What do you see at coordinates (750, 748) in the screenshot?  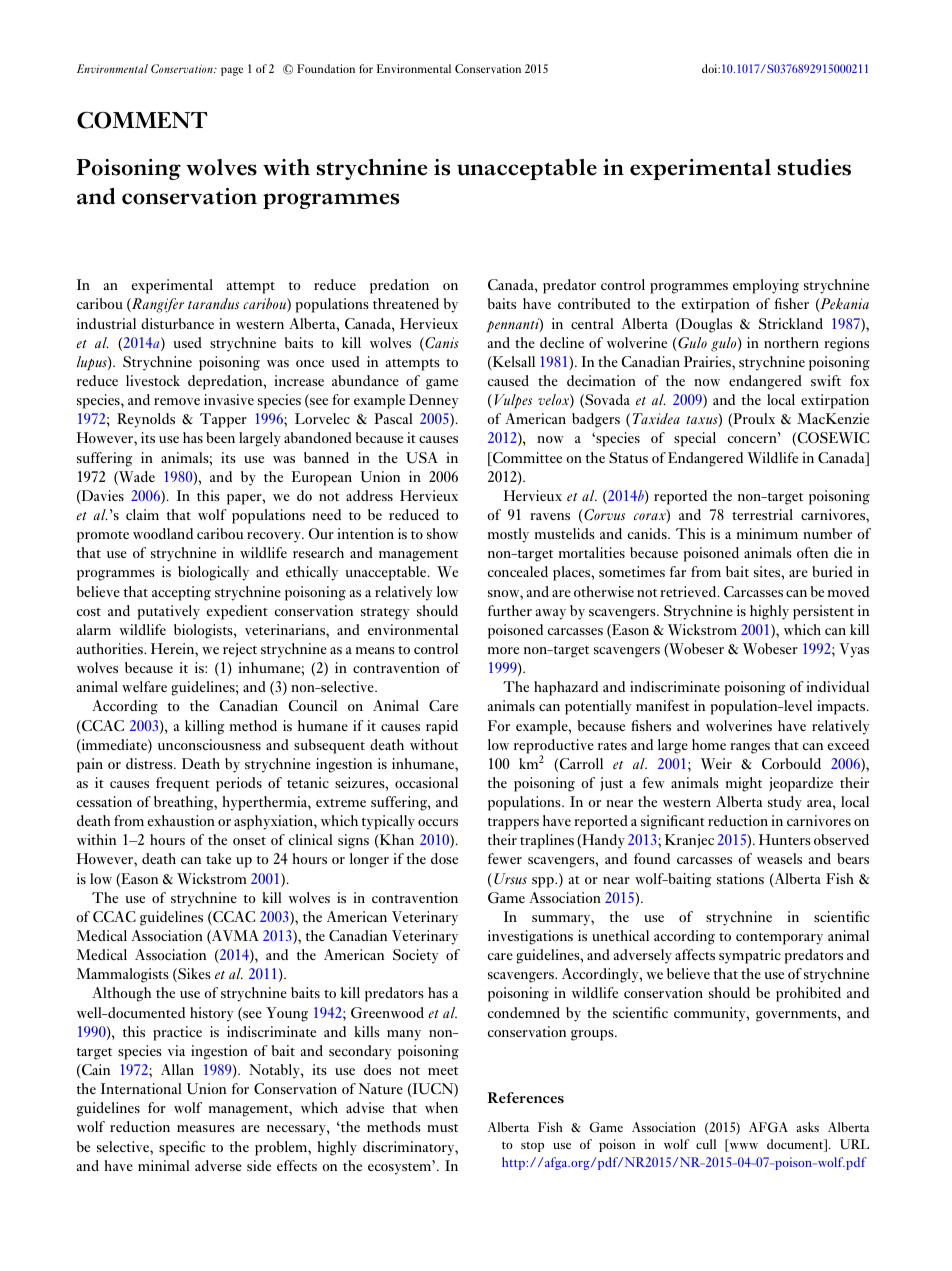 I see `ranges` at bounding box center [750, 748].
